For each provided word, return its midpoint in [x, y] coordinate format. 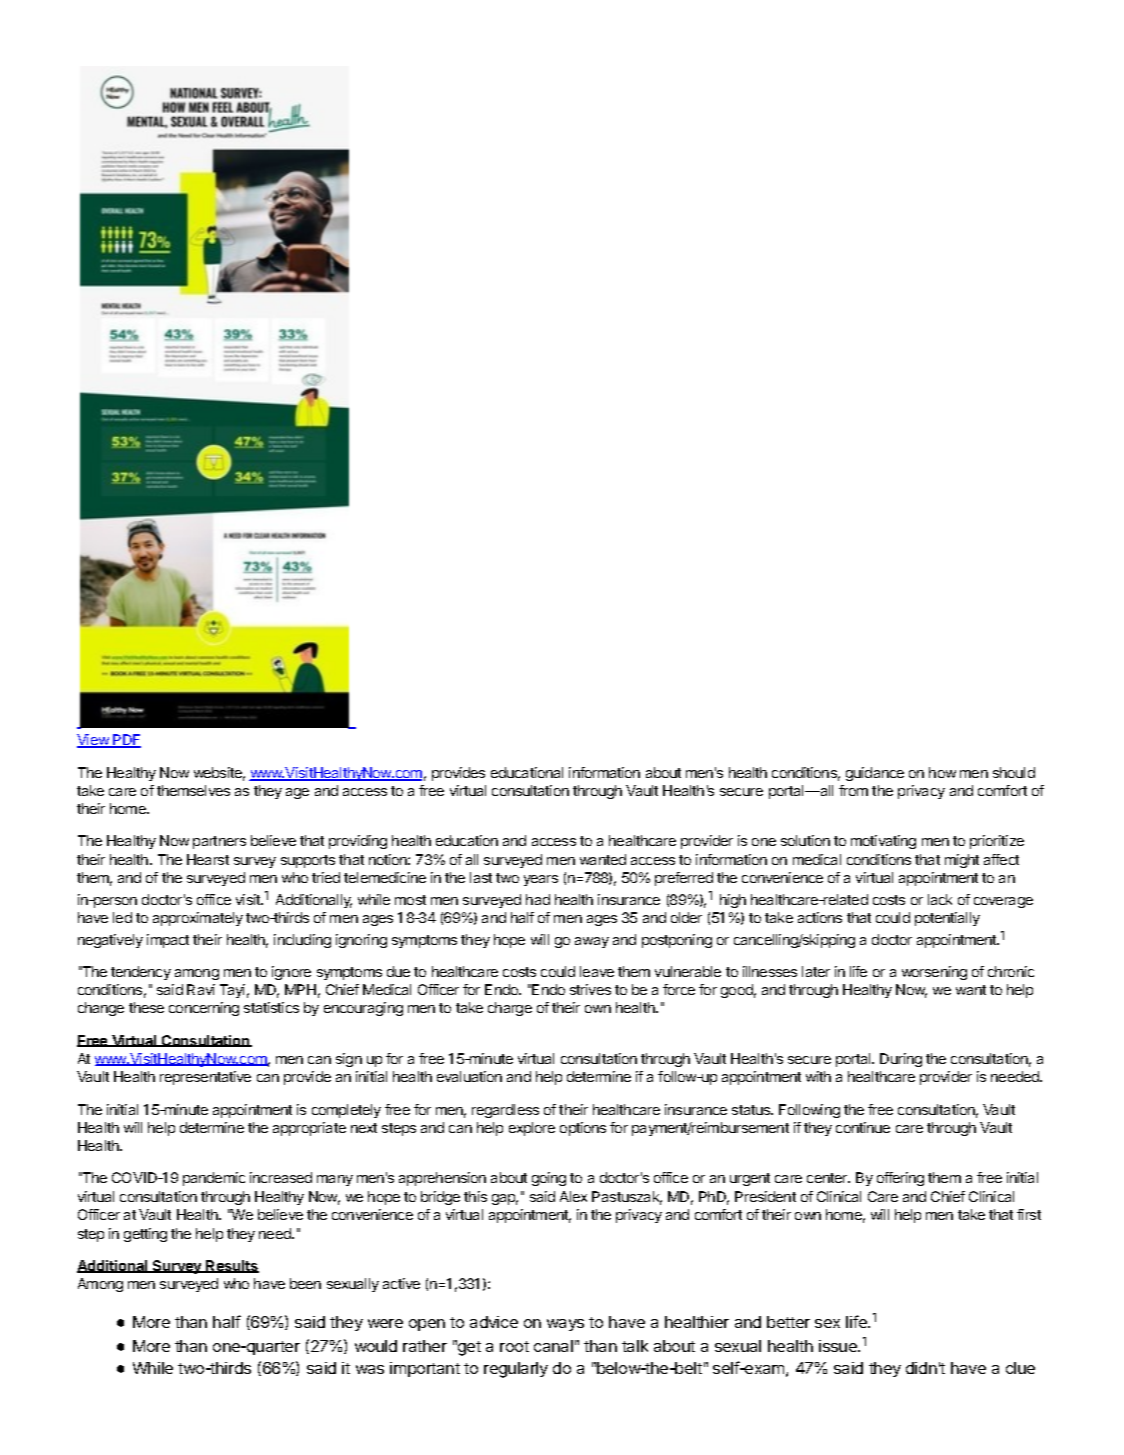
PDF [126, 741]
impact [168, 941]
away [592, 942]
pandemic [214, 1179]
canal [553, 1346]
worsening [934, 973]
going [549, 1179]
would [376, 1346]
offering [900, 1179]
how [942, 772]
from [853, 790]
